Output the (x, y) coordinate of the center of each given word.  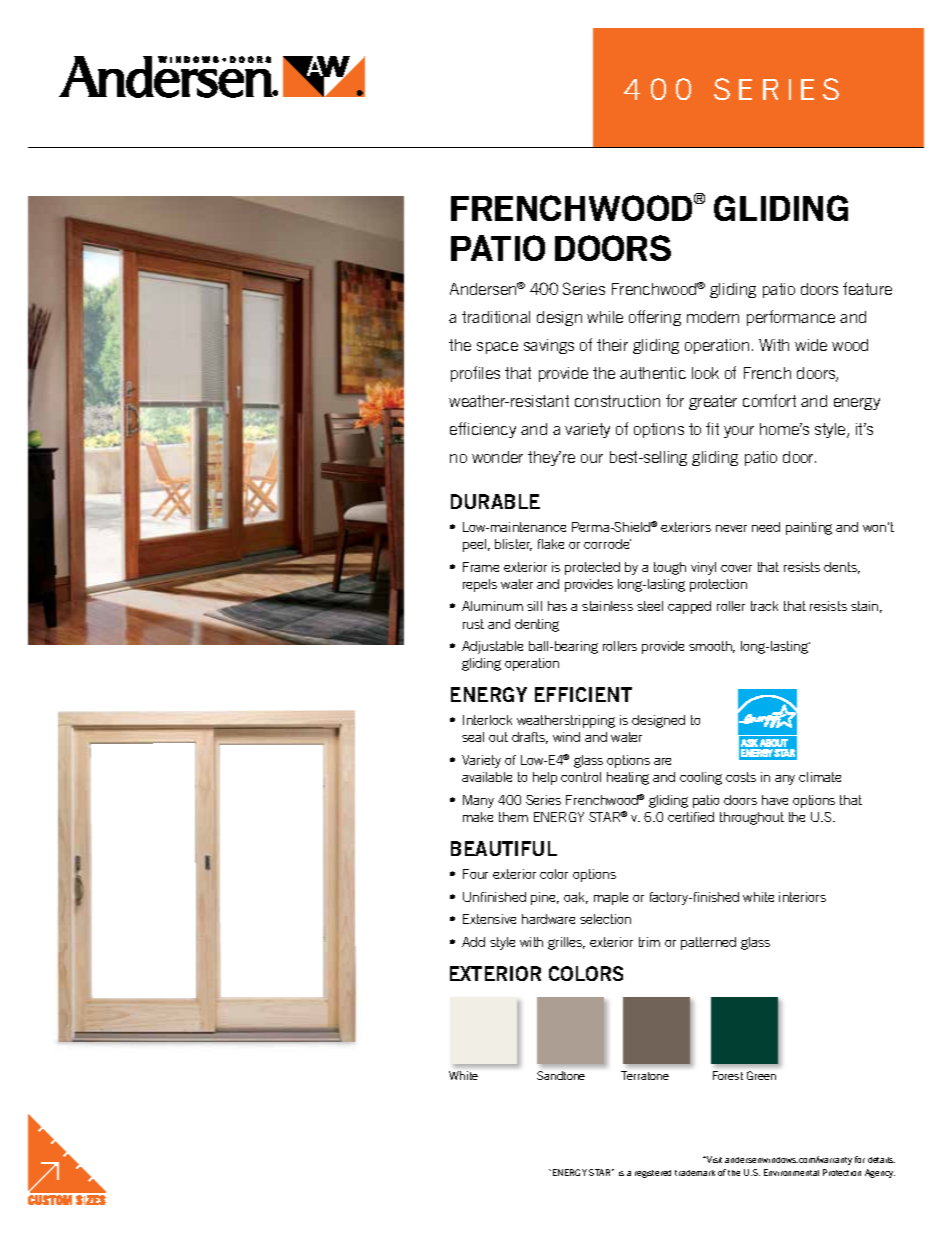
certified (691, 817)
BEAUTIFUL (504, 848)
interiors (802, 897)
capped (689, 607)
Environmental (791, 1172)
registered (653, 1174)
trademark (695, 1173)
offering (655, 318)
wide (811, 345)
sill (534, 606)
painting (809, 528)
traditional (496, 317)
